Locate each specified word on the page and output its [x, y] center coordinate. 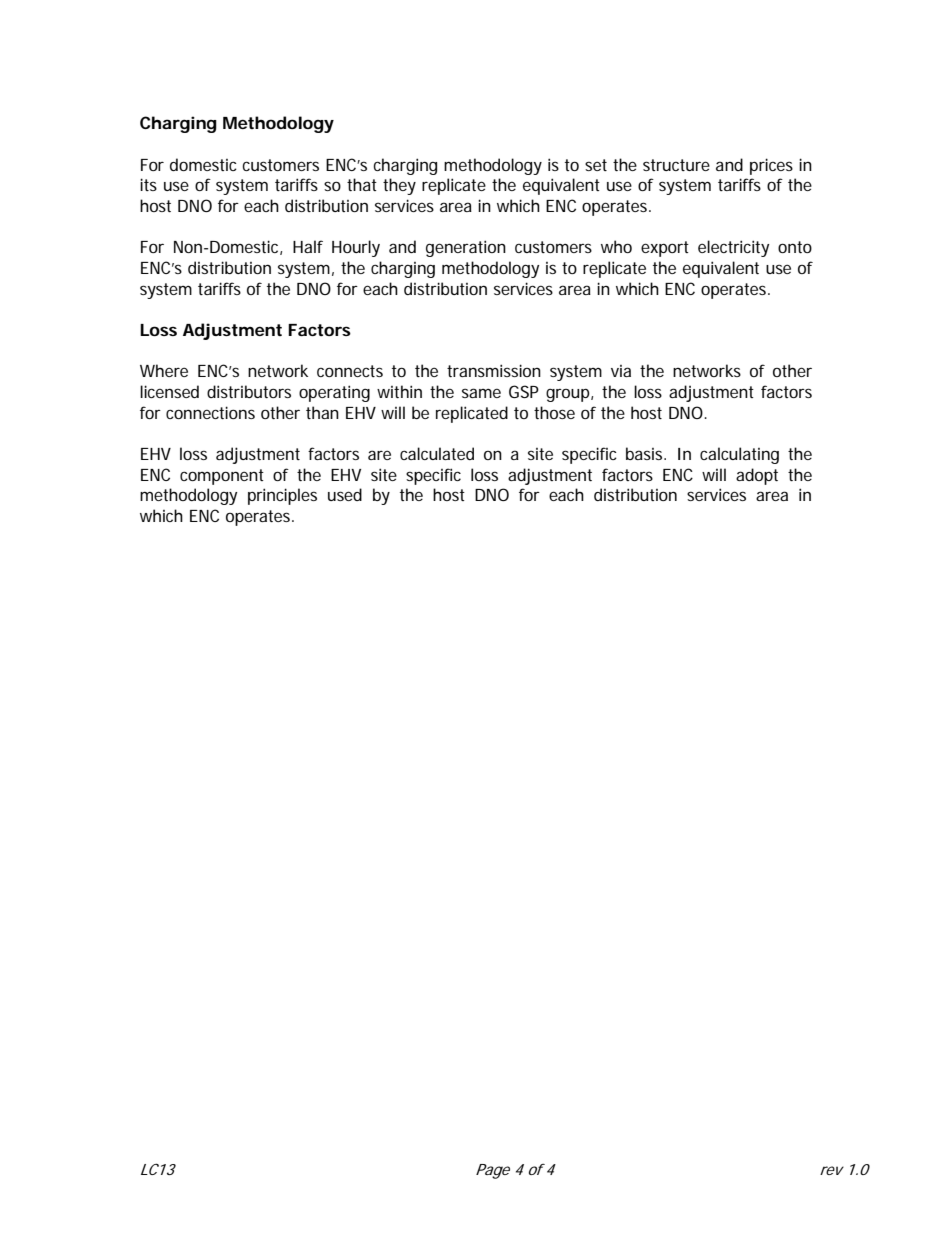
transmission [494, 370]
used [345, 494]
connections [210, 412]
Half [308, 246]
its [148, 184]
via [621, 371]
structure [676, 165]
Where [164, 370]
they [399, 186]
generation [466, 248]
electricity [733, 248]
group [568, 395]
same [481, 393]
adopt [757, 476]
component [222, 477]
